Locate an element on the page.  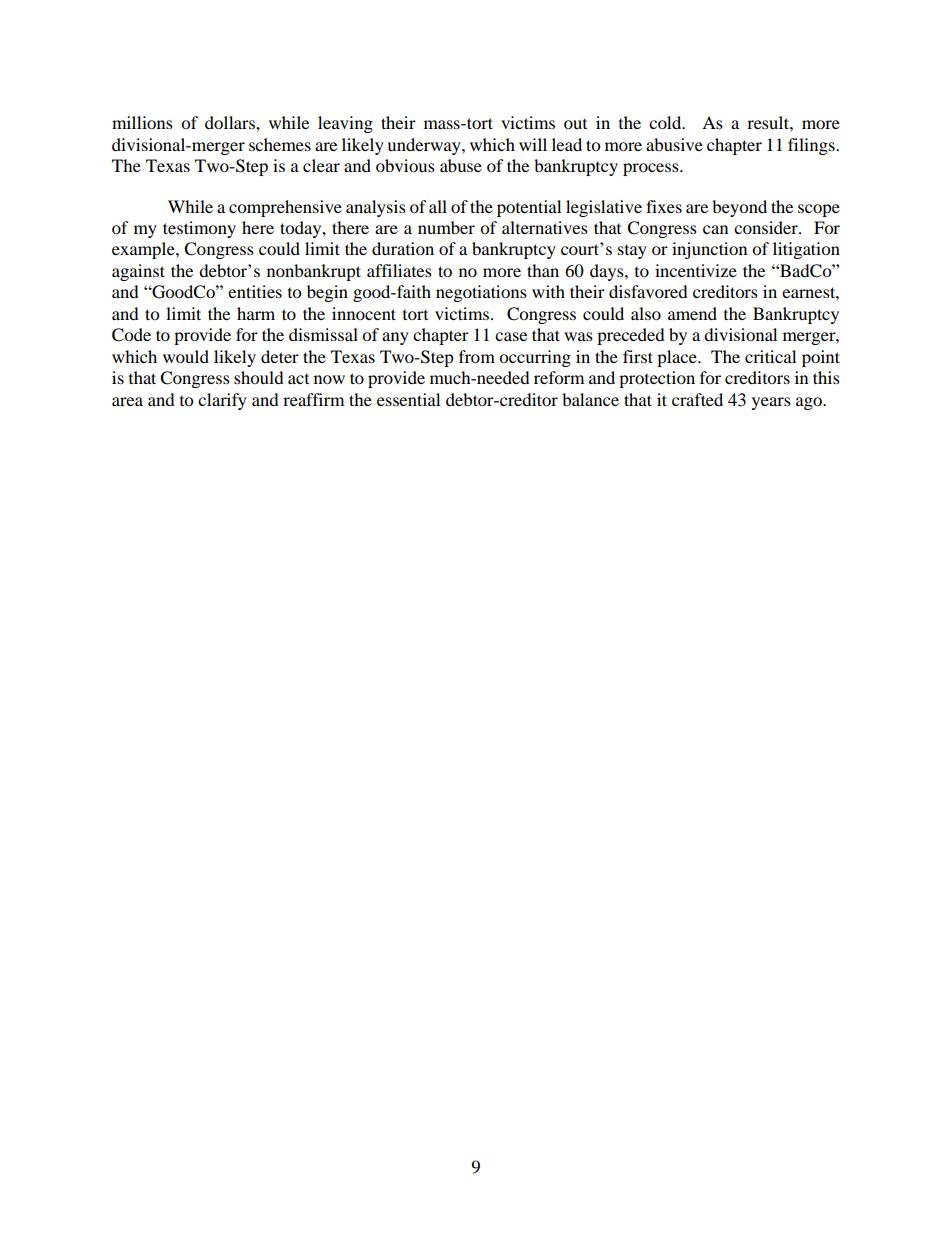
beyond is located at coordinates (739, 208).
